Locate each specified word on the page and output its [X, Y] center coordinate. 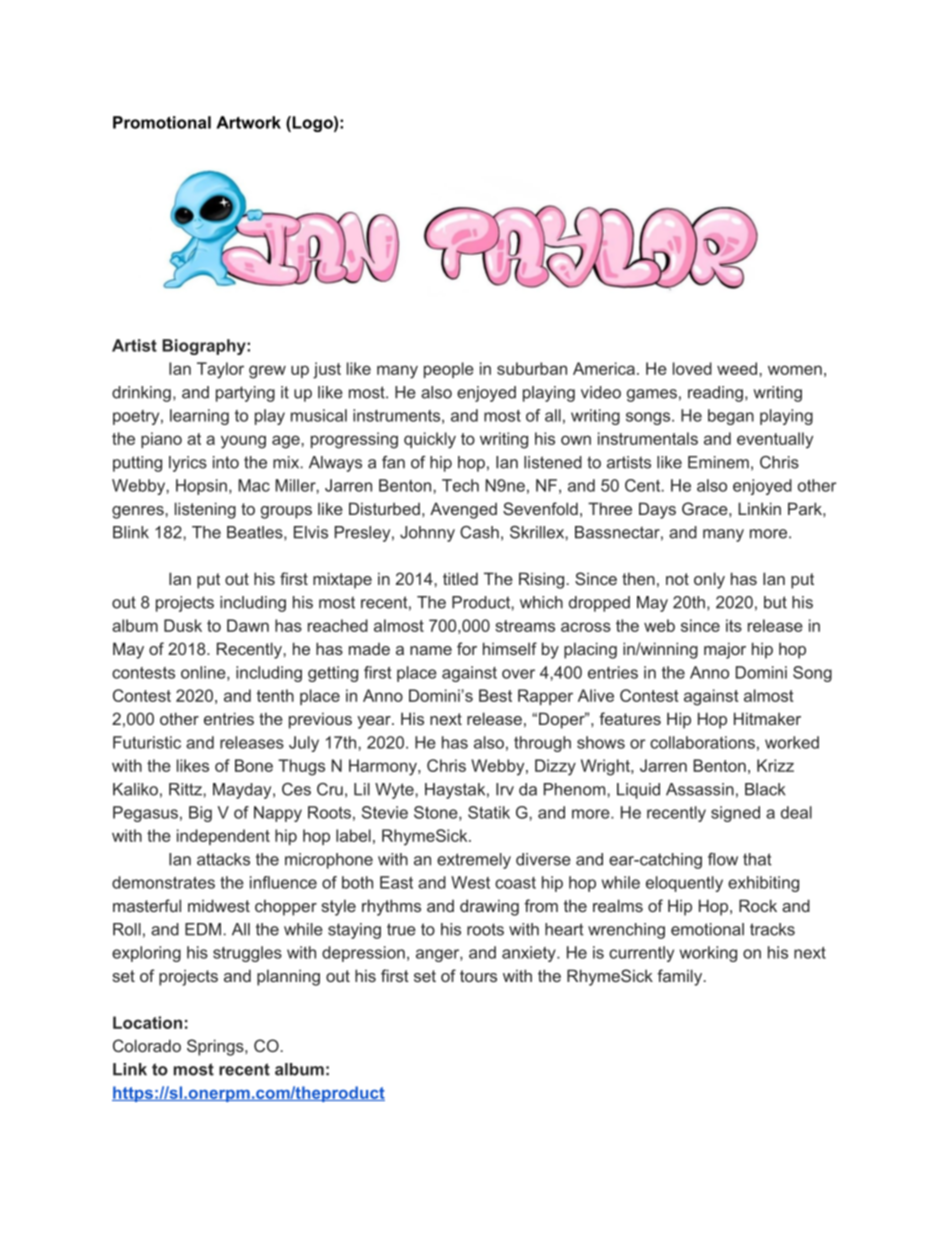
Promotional [162, 122]
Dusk [183, 625]
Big [200, 814]
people [449, 370]
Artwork [248, 122]
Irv [505, 789]
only [709, 580]
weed [737, 368]
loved [692, 368]
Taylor [220, 370]
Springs [216, 1047]
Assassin [700, 789]
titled [460, 578]
